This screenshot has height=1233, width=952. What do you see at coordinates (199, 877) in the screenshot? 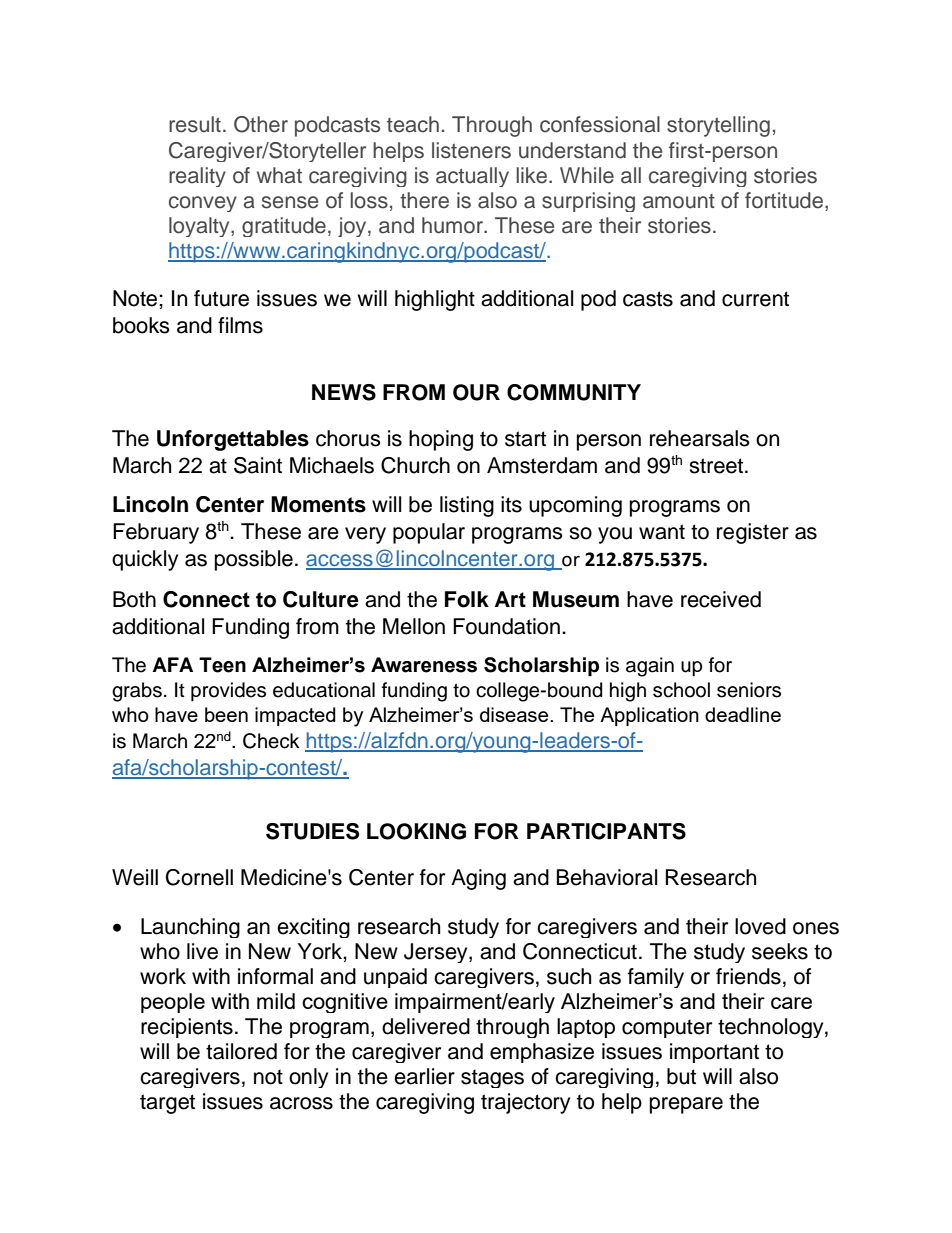
I see `Cornell` at bounding box center [199, 877].
